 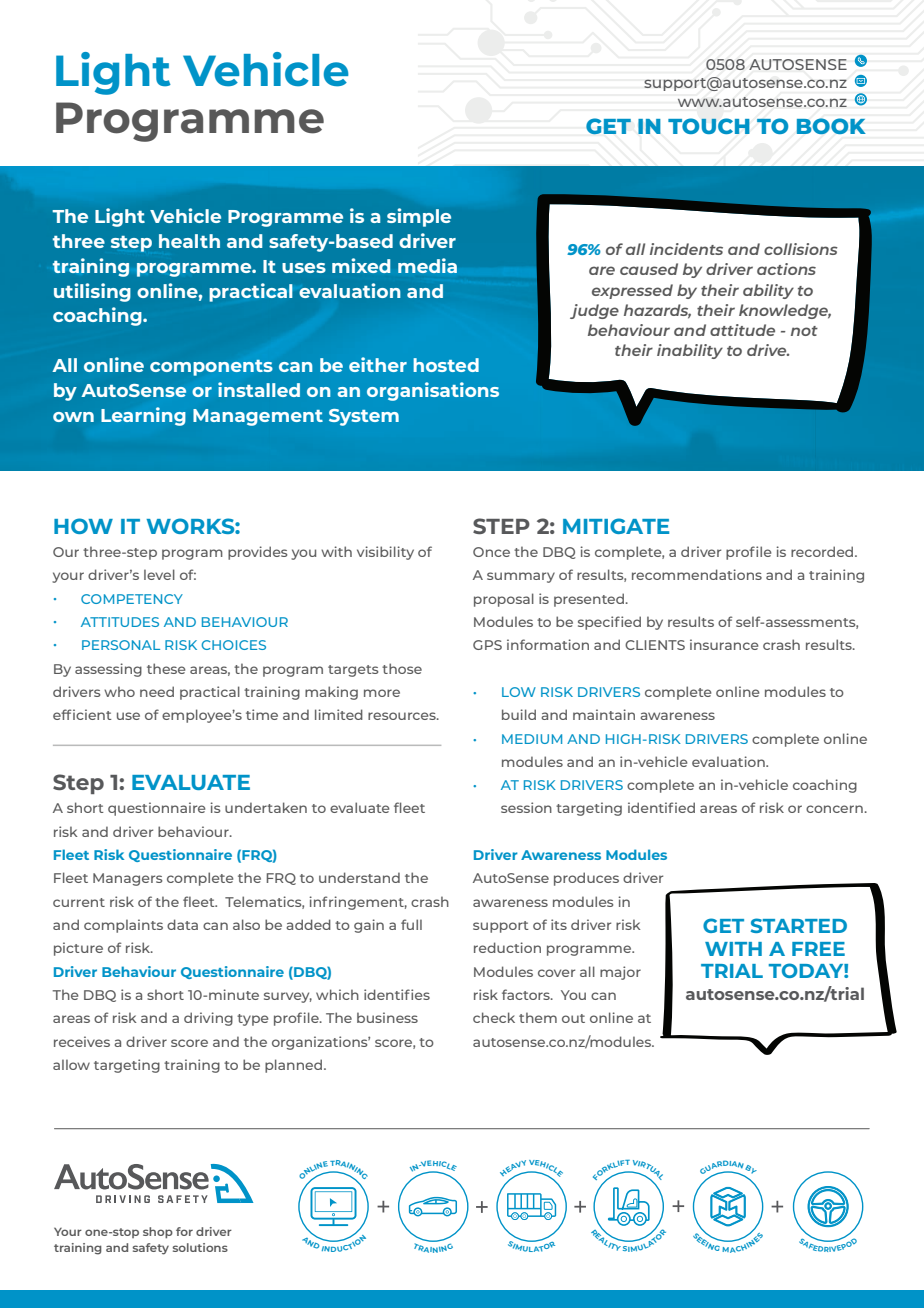 What do you see at coordinates (200, 1247) in the document?
I see `solutions` at bounding box center [200, 1247].
